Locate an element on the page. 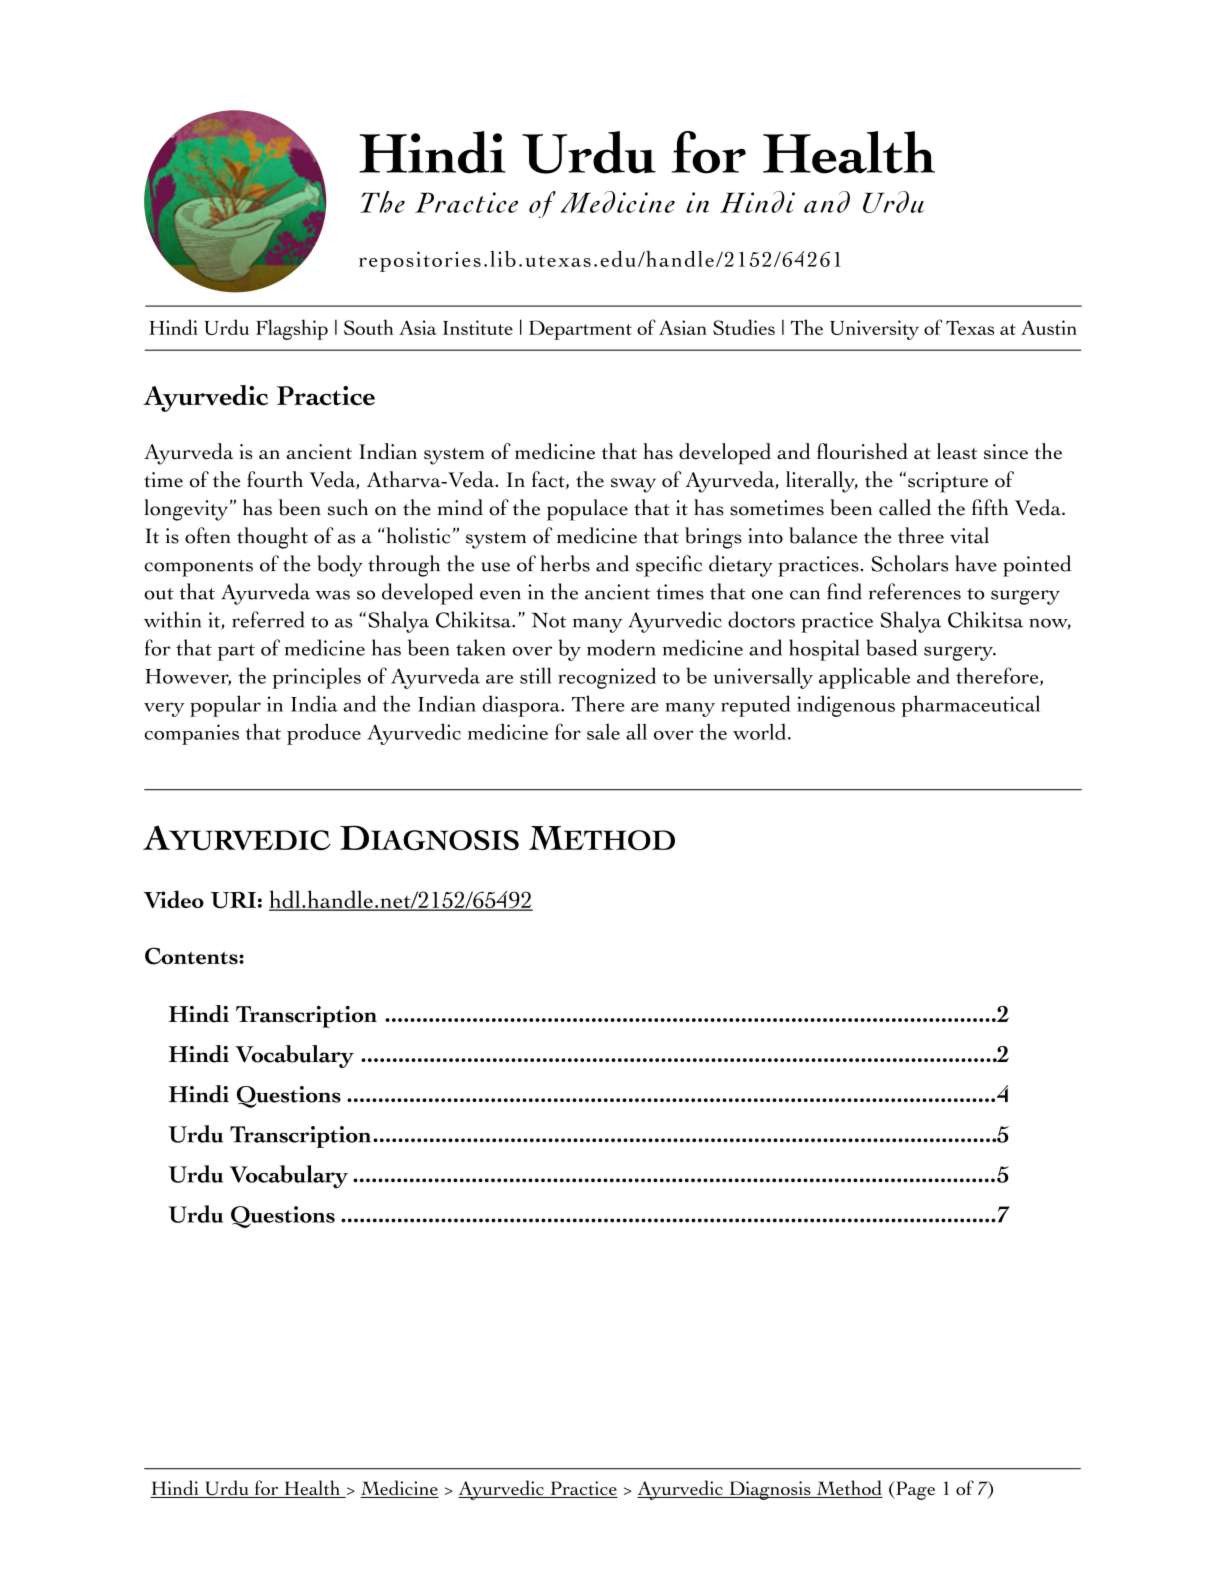  indigenous is located at coordinates (846, 706).
